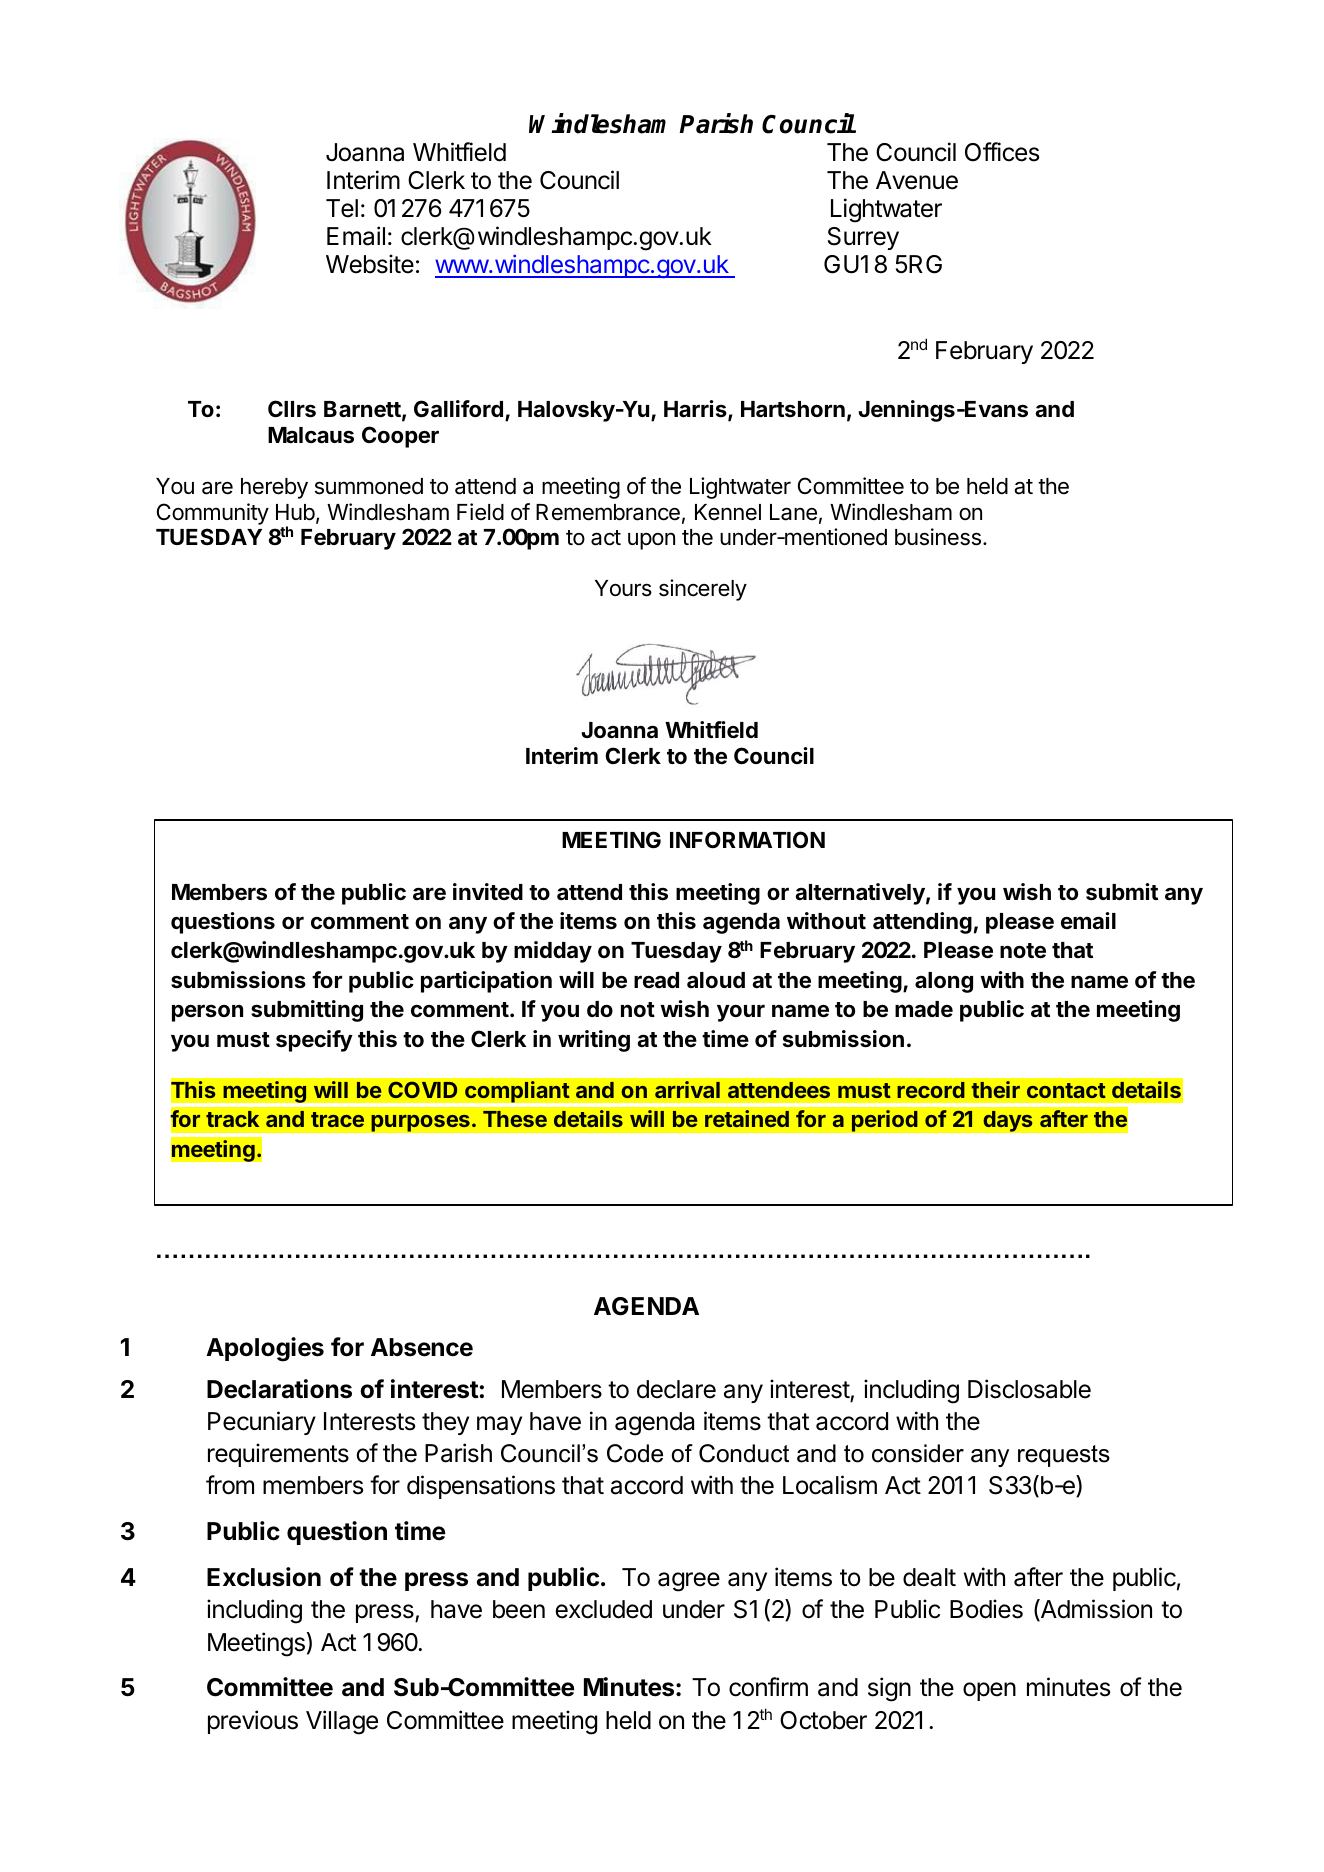 Image resolution: width=1324 pixels, height=1872 pixels. Describe the element at coordinates (342, 1722) in the page. I see `Village` at that location.
